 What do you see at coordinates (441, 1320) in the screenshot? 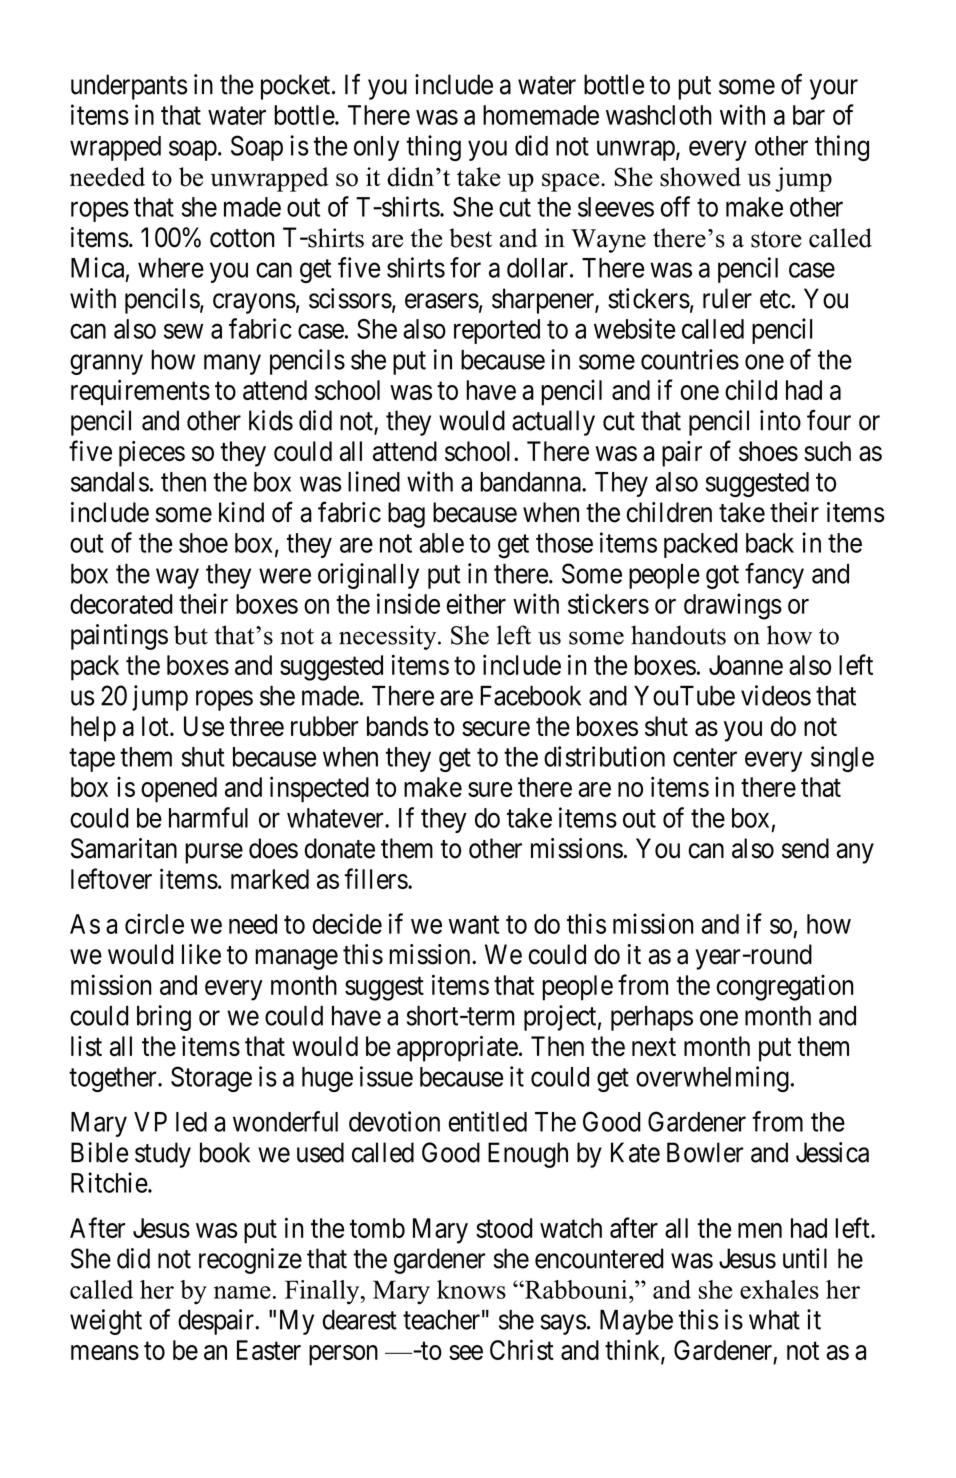
I see `teacher` at bounding box center [441, 1320].
